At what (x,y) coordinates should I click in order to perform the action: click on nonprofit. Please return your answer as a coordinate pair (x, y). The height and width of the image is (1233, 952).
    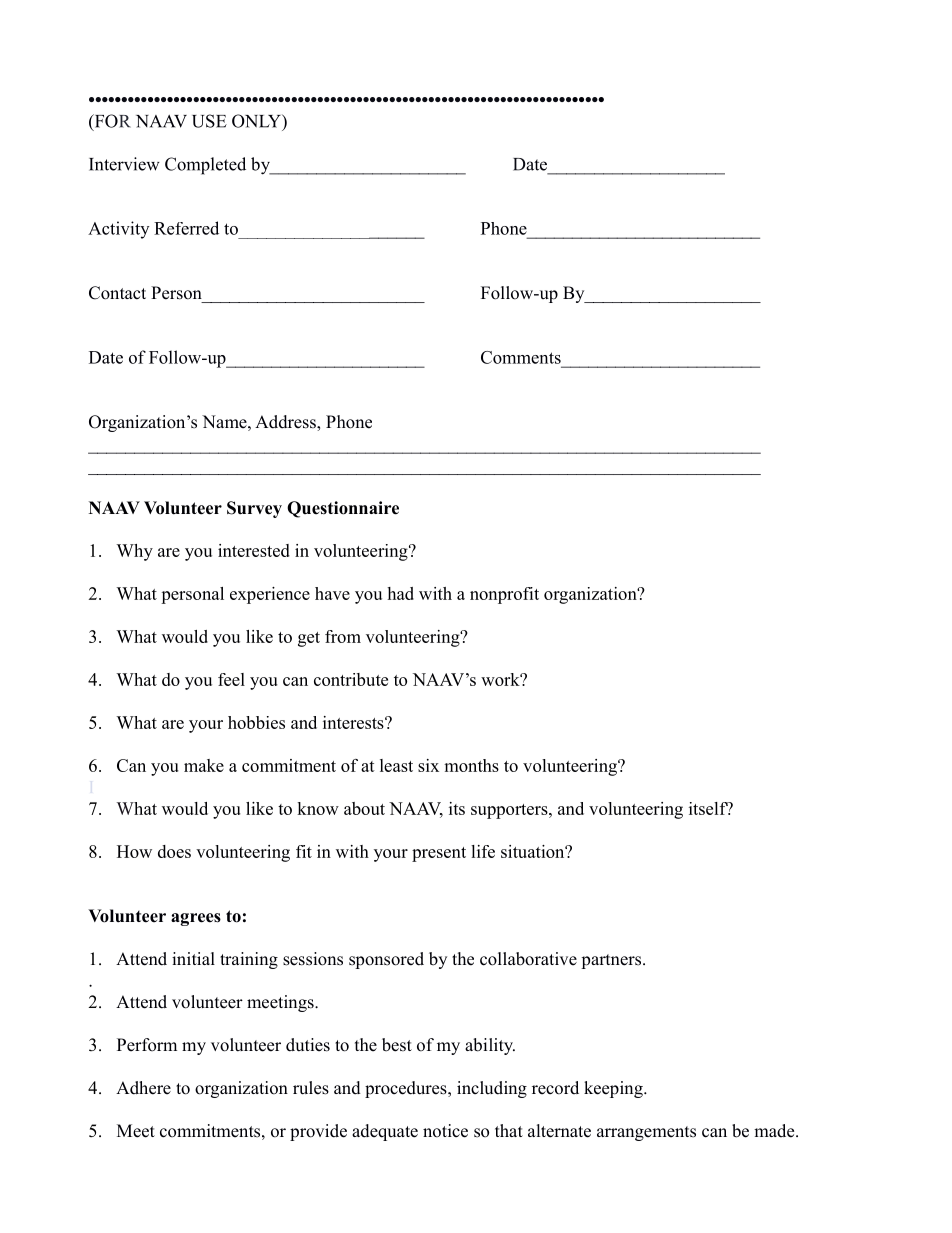
    Looking at the image, I should click on (504, 595).
